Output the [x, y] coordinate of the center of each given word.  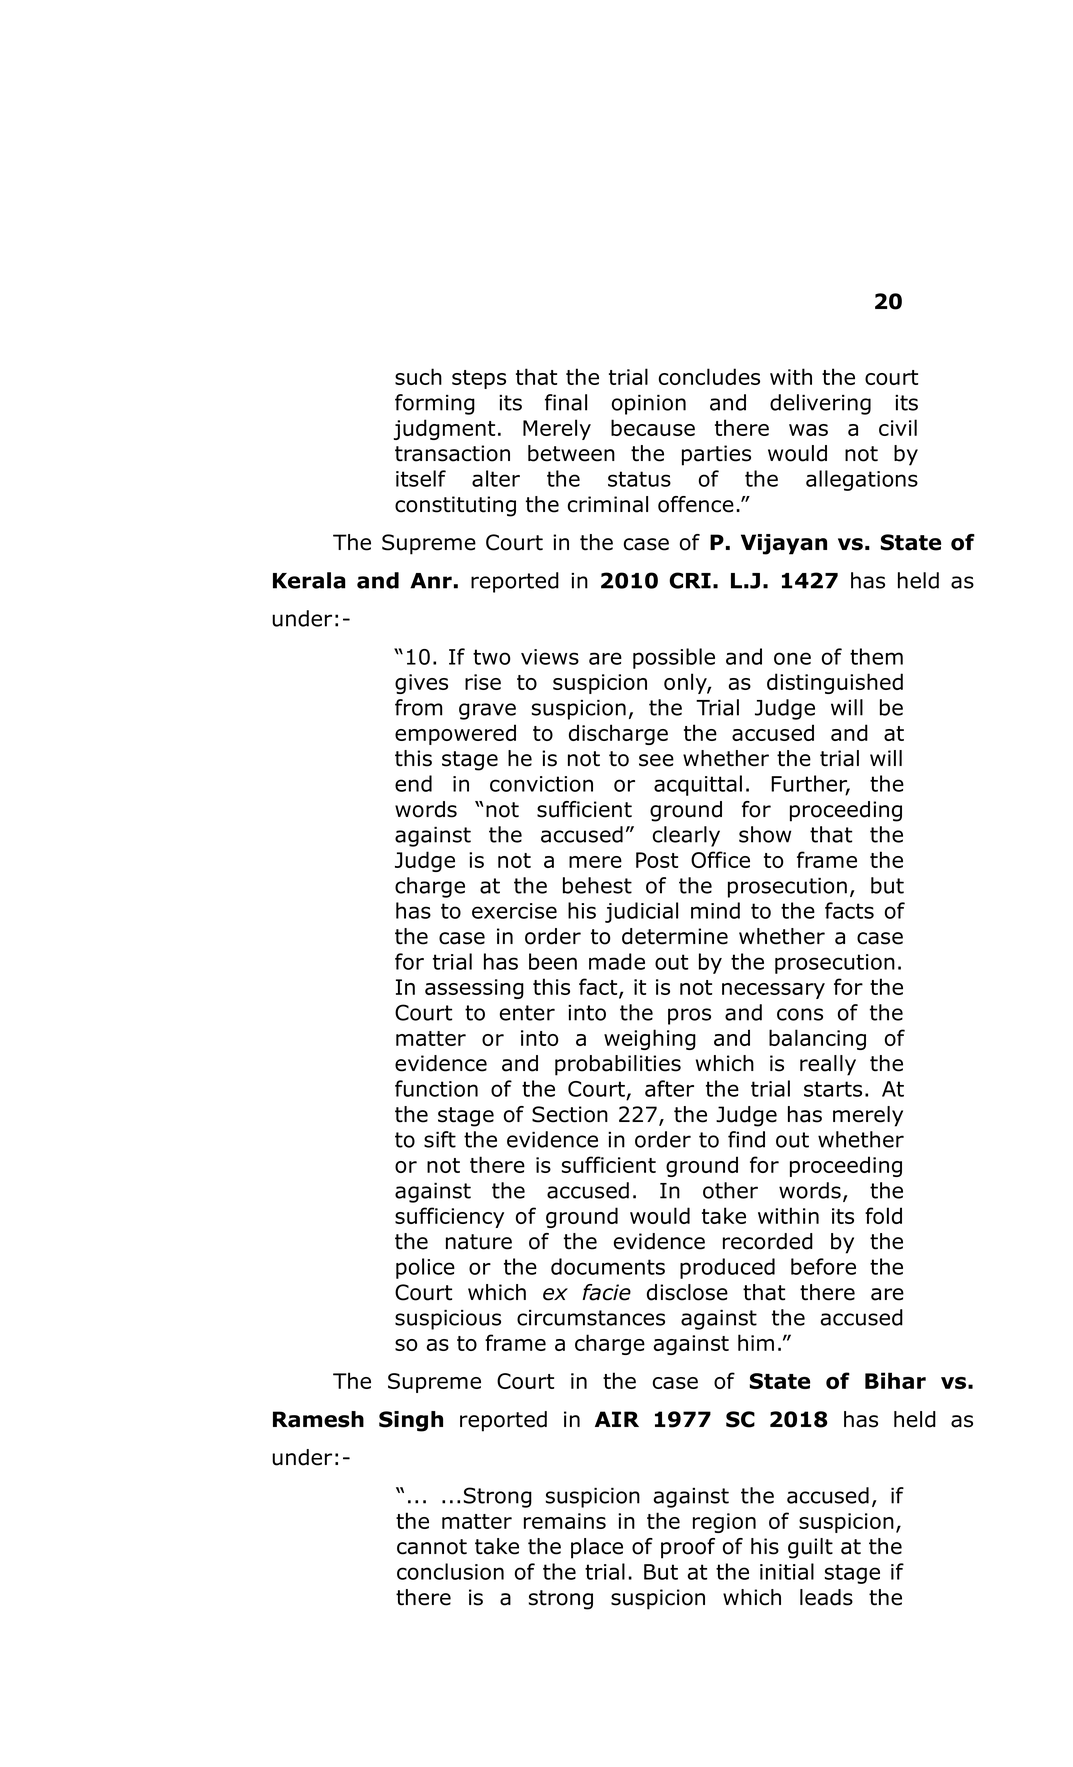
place [597, 1548]
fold [883, 1215]
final [566, 402]
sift [440, 1139]
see [656, 760]
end [413, 783]
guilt [810, 1548]
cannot [432, 1547]
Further [810, 784]
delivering [820, 404]
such [418, 376]
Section [570, 1114]
